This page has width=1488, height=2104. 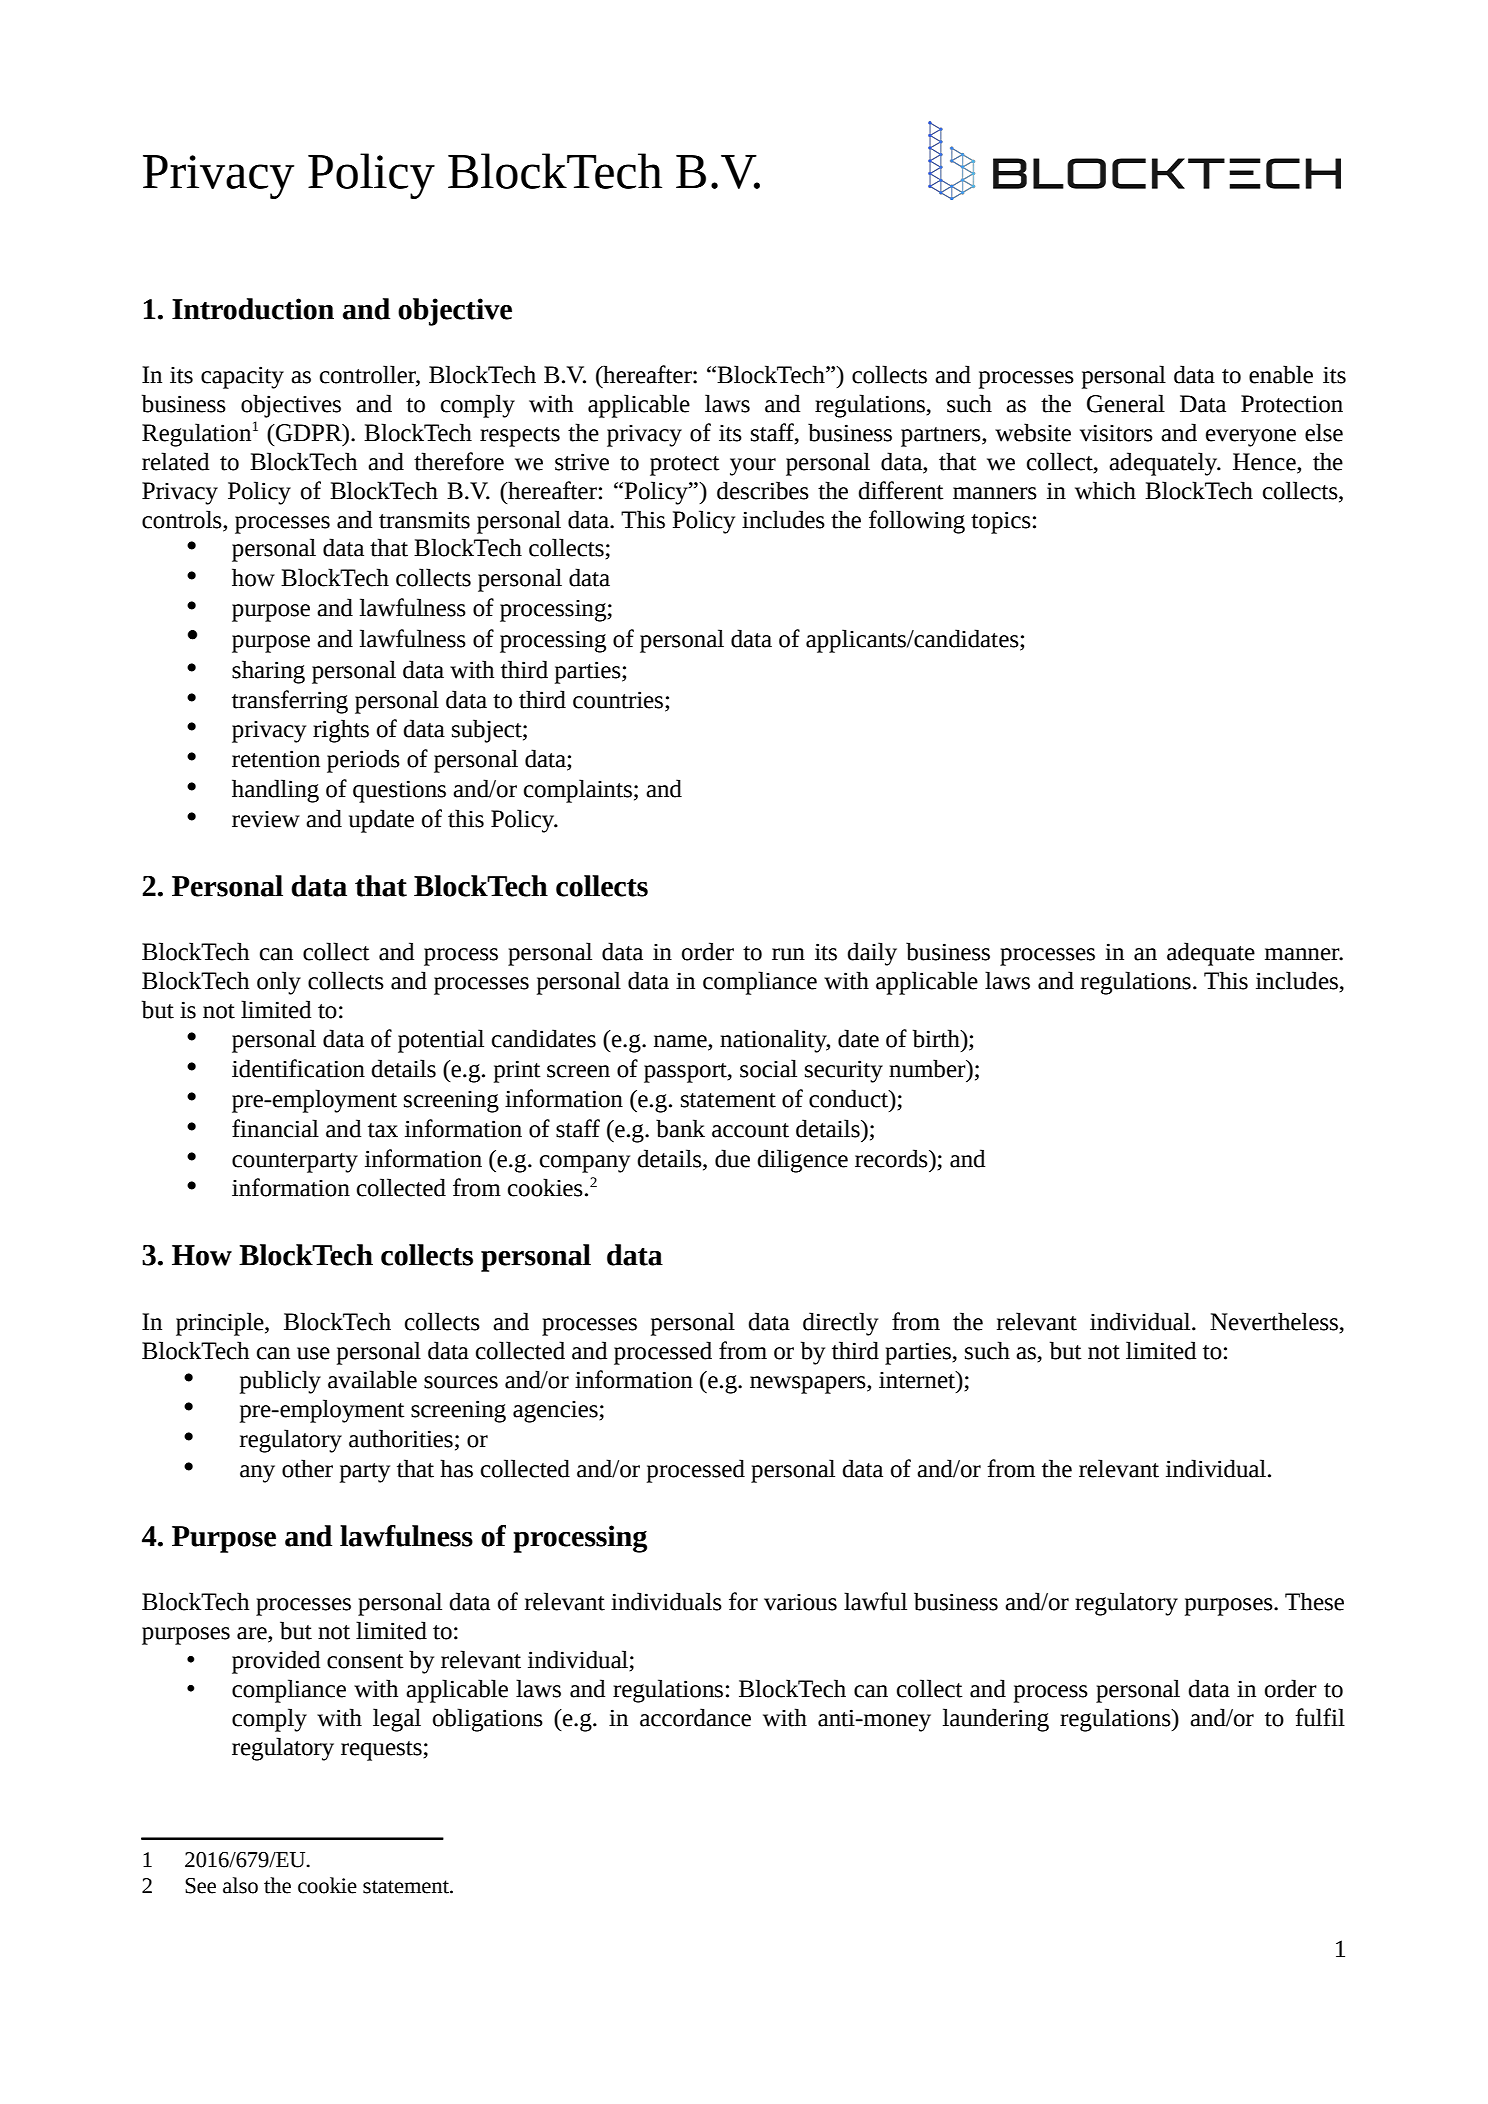 What do you see at coordinates (240, 1885) in the page?
I see `also` at bounding box center [240, 1885].
